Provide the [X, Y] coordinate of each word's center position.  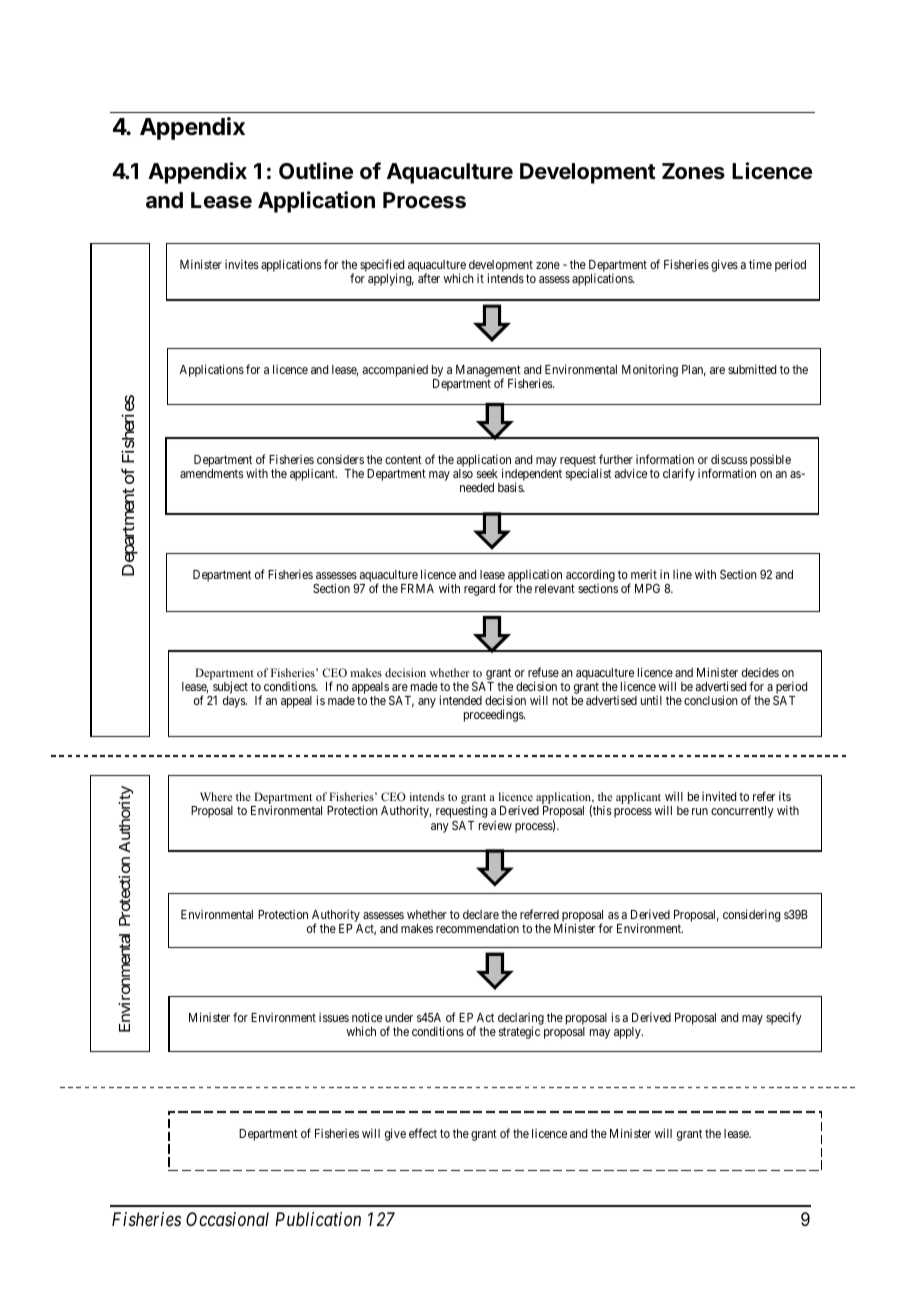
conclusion [711, 700]
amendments [212, 473]
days [235, 702]
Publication [318, 1219]
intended [460, 700]
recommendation [477, 928]
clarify [679, 474]
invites [242, 264]
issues [334, 1017]
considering [751, 915]
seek [487, 473]
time [760, 264]
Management [488, 372]
